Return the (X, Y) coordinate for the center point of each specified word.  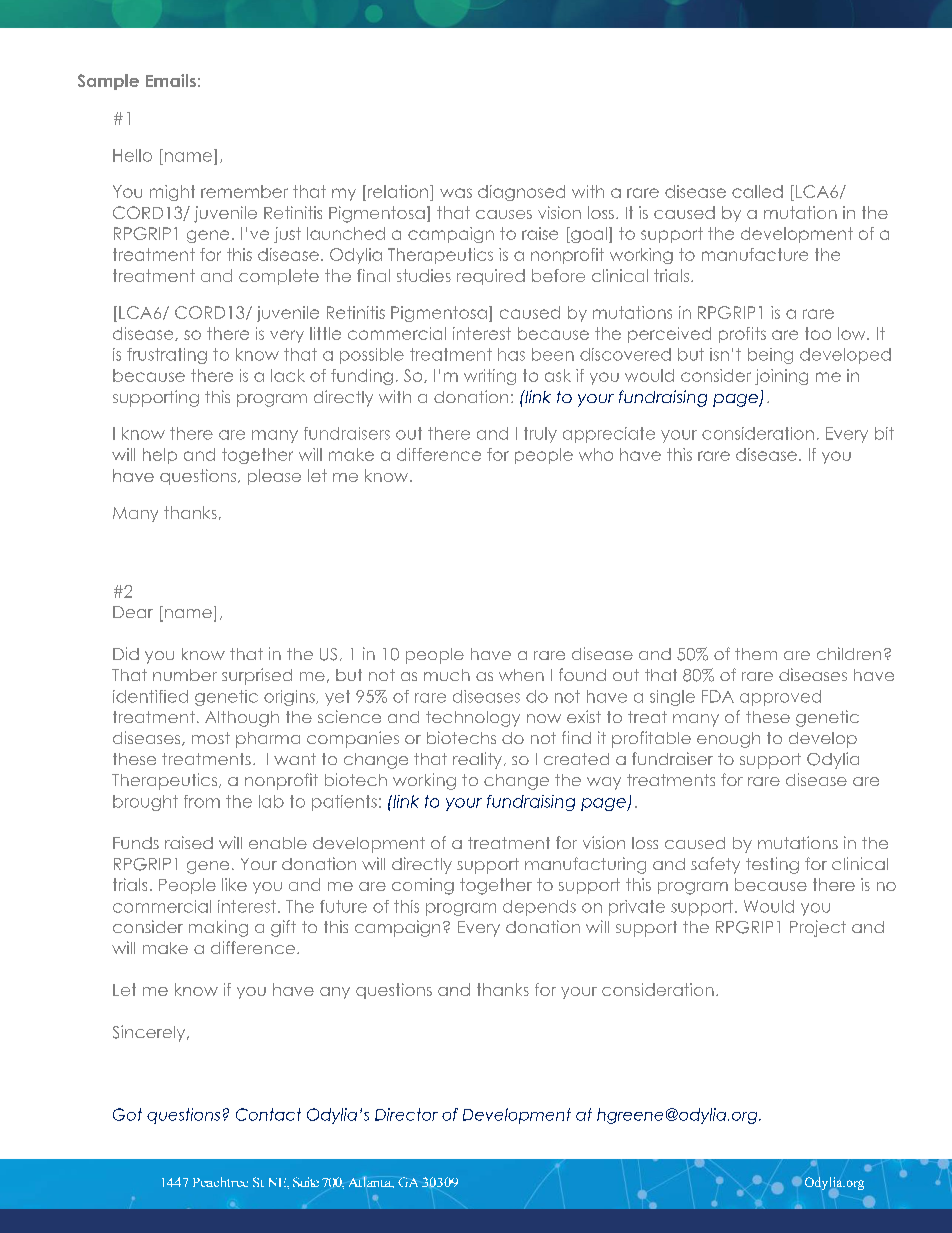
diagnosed (521, 193)
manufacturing (585, 865)
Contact (268, 1114)
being (770, 356)
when (521, 675)
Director (406, 1114)
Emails (171, 80)
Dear (133, 612)
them (756, 654)
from (202, 801)
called (757, 191)
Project (818, 928)
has (511, 354)
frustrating (167, 356)
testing (772, 865)
